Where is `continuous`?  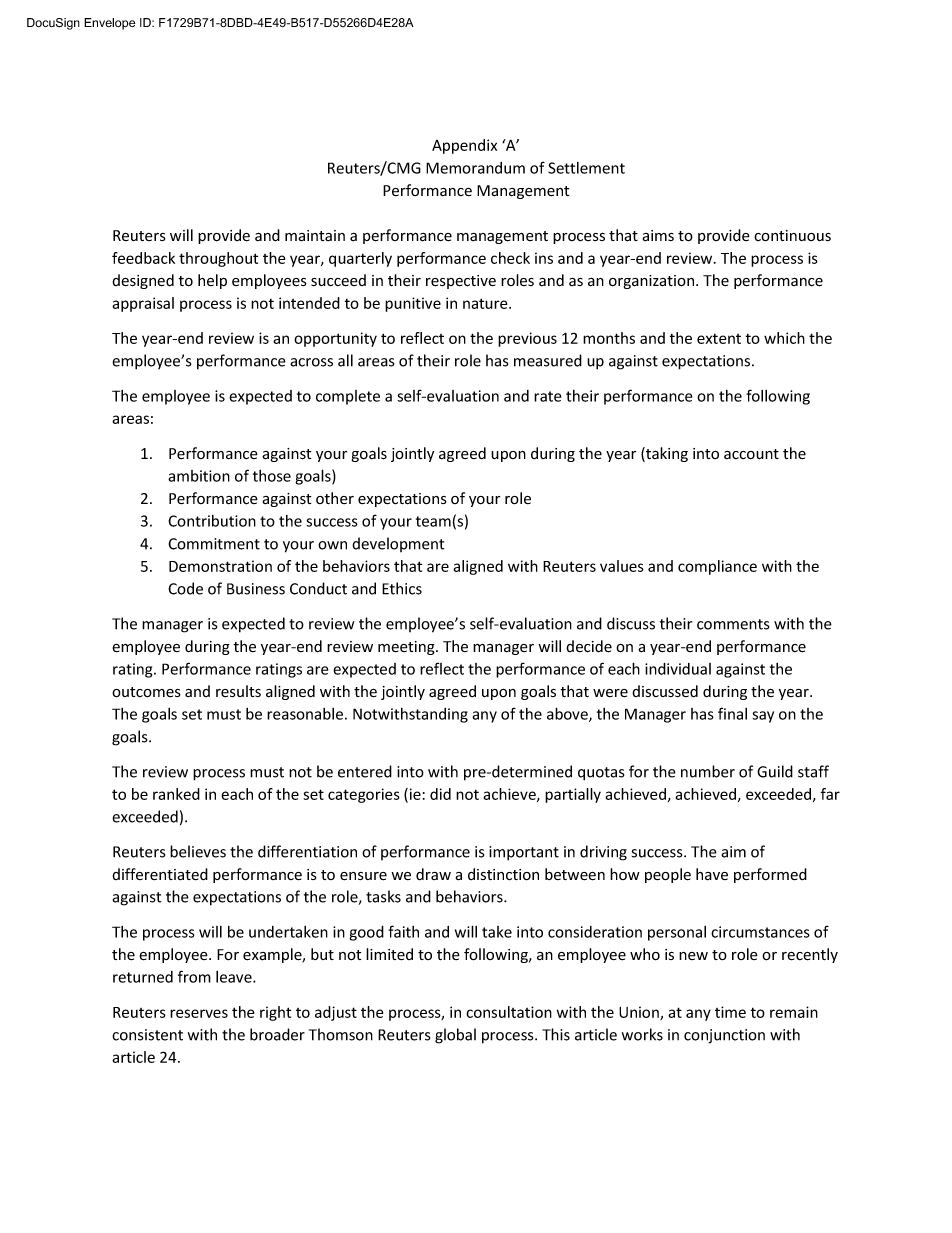
continuous is located at coordinates (792, 236).
